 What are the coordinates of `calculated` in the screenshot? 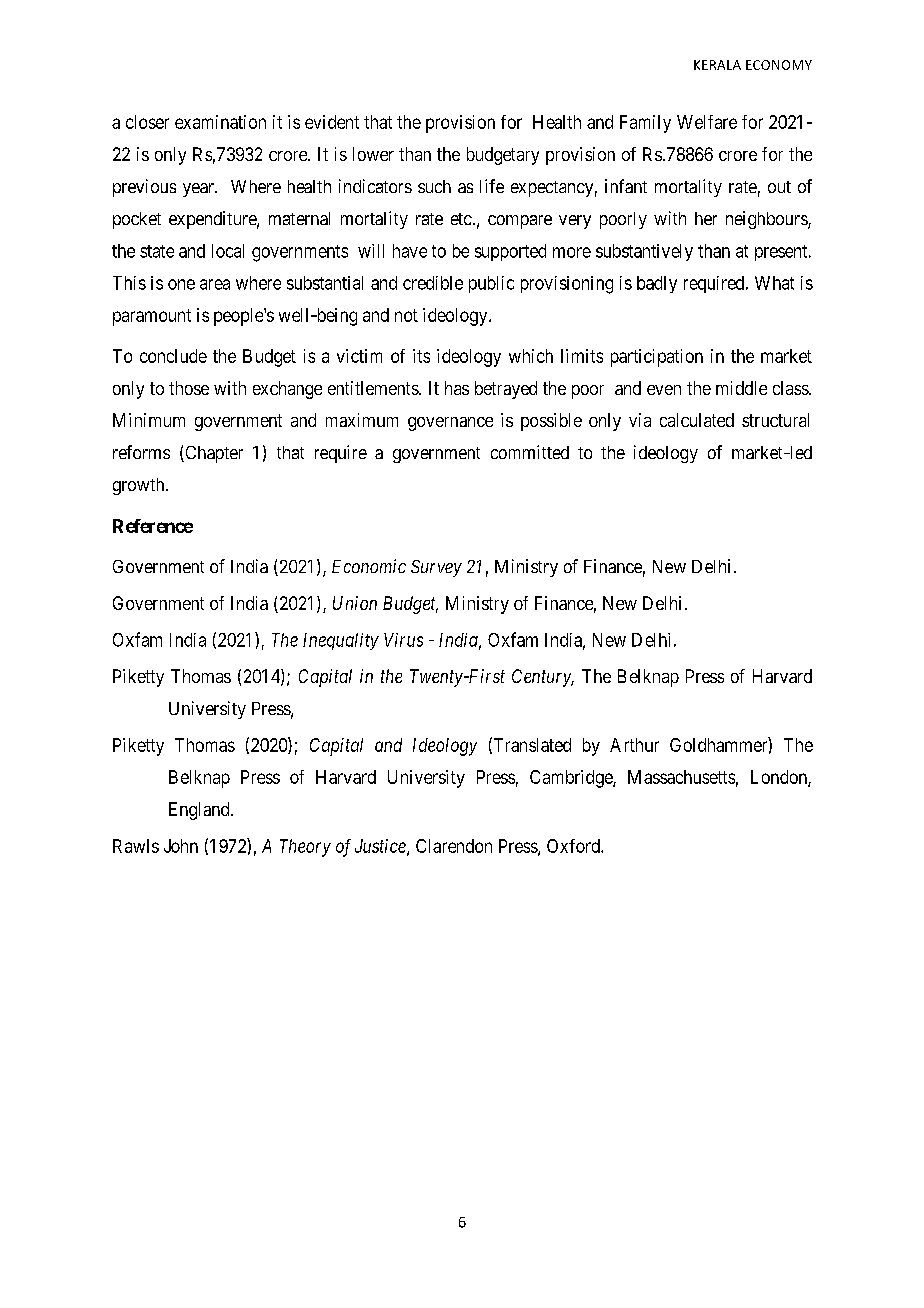 It's located at (697, 420).
